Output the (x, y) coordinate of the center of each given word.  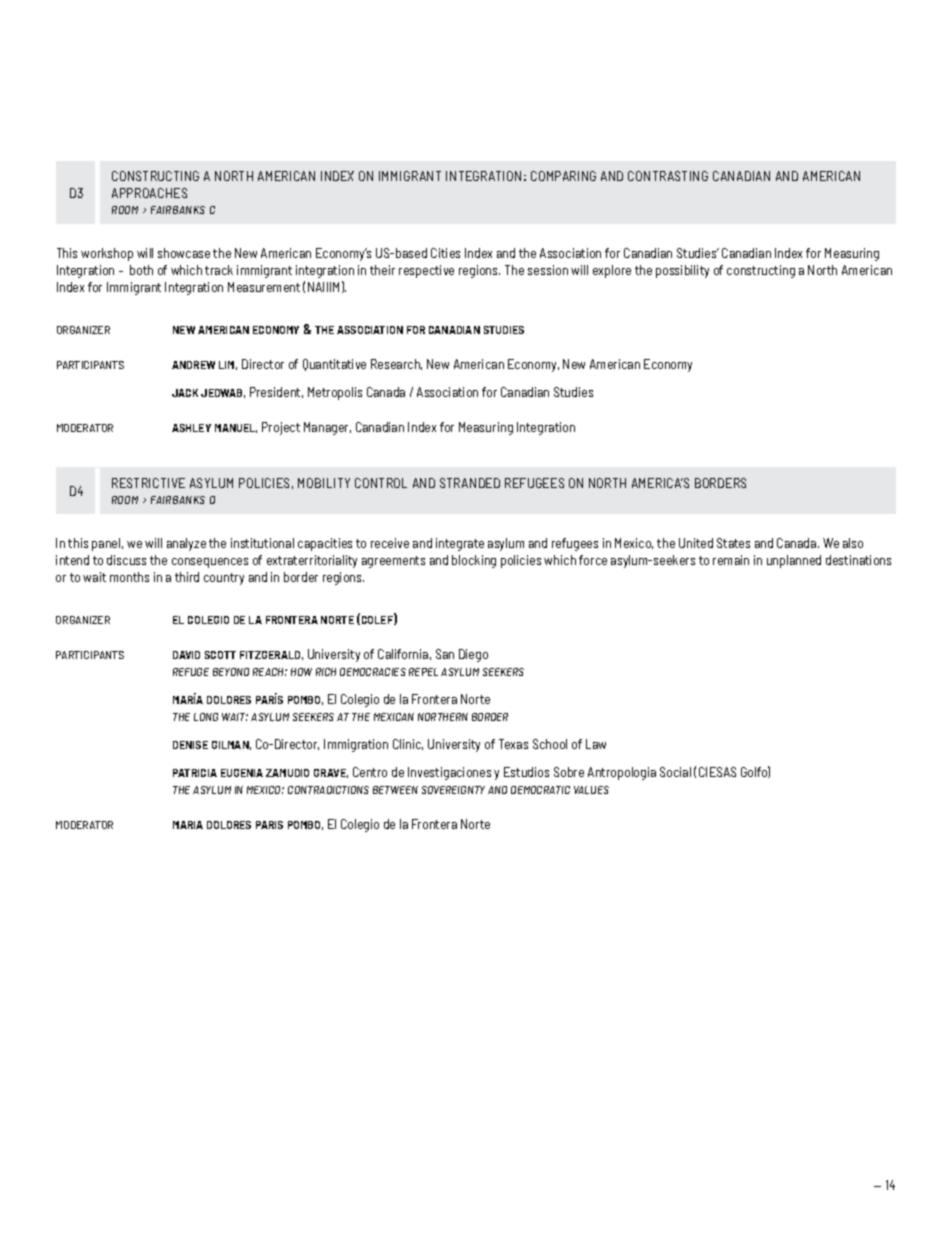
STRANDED (470, 483)
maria (188, 825)
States (733, 543)
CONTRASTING (668, 176)
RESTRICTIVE (148, 483)
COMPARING (563, 176)
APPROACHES (149, 193)
